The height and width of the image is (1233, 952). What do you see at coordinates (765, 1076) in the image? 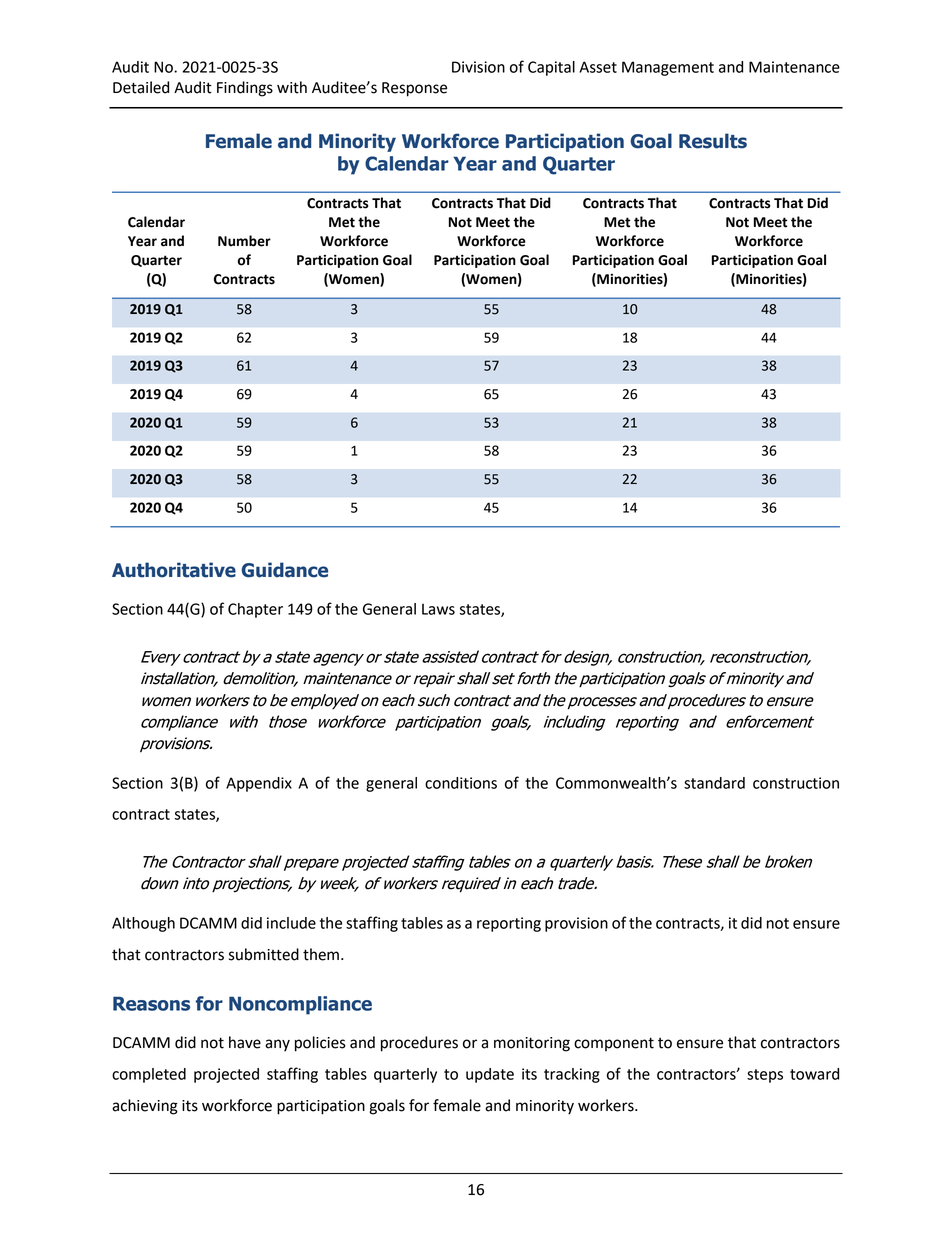
I see `steps` at bounding box center [765, 1076].
